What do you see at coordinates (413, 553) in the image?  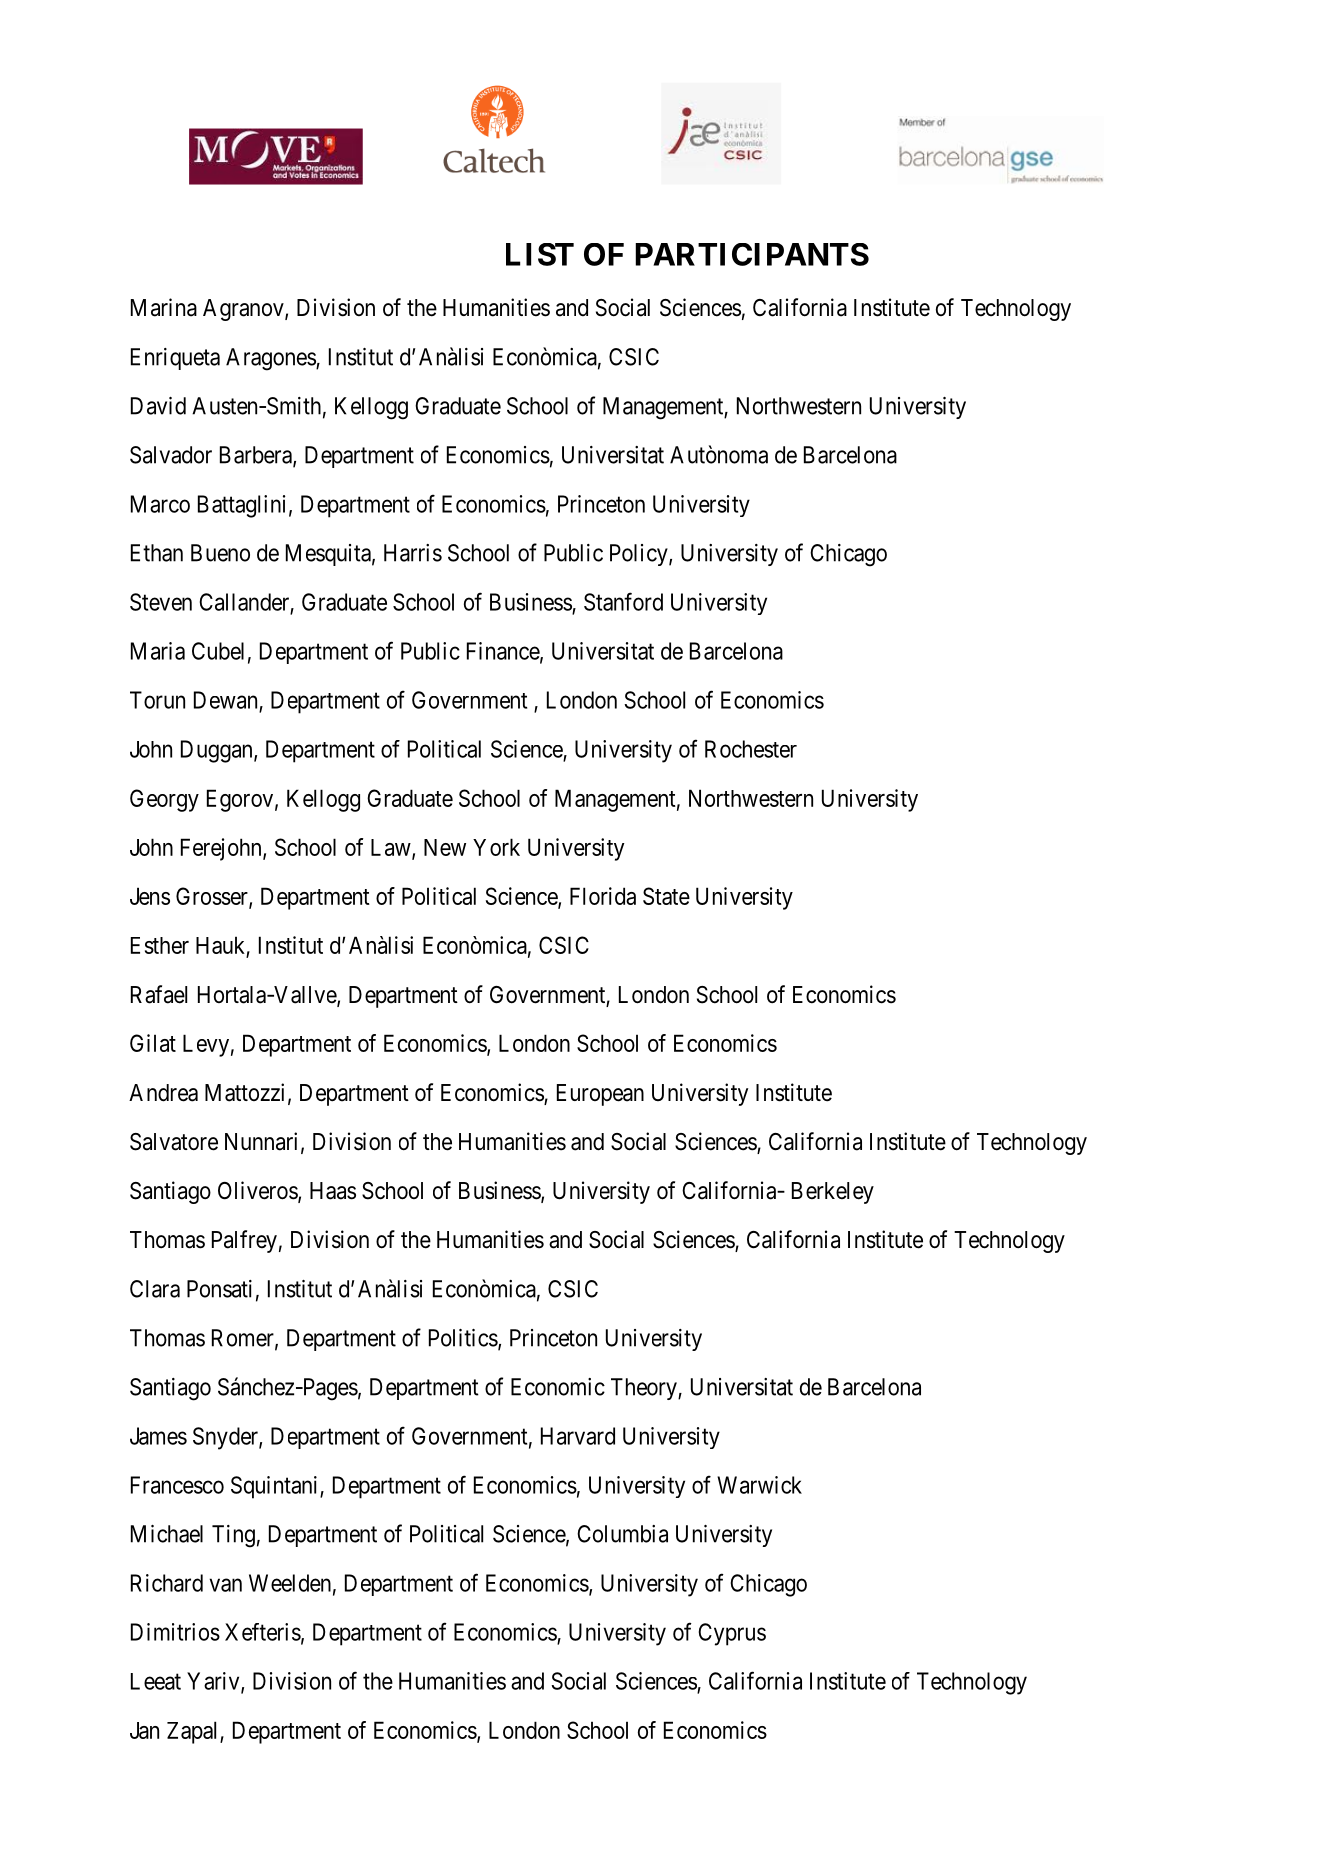 I see `Harris` at bounding box center [413, 553].
